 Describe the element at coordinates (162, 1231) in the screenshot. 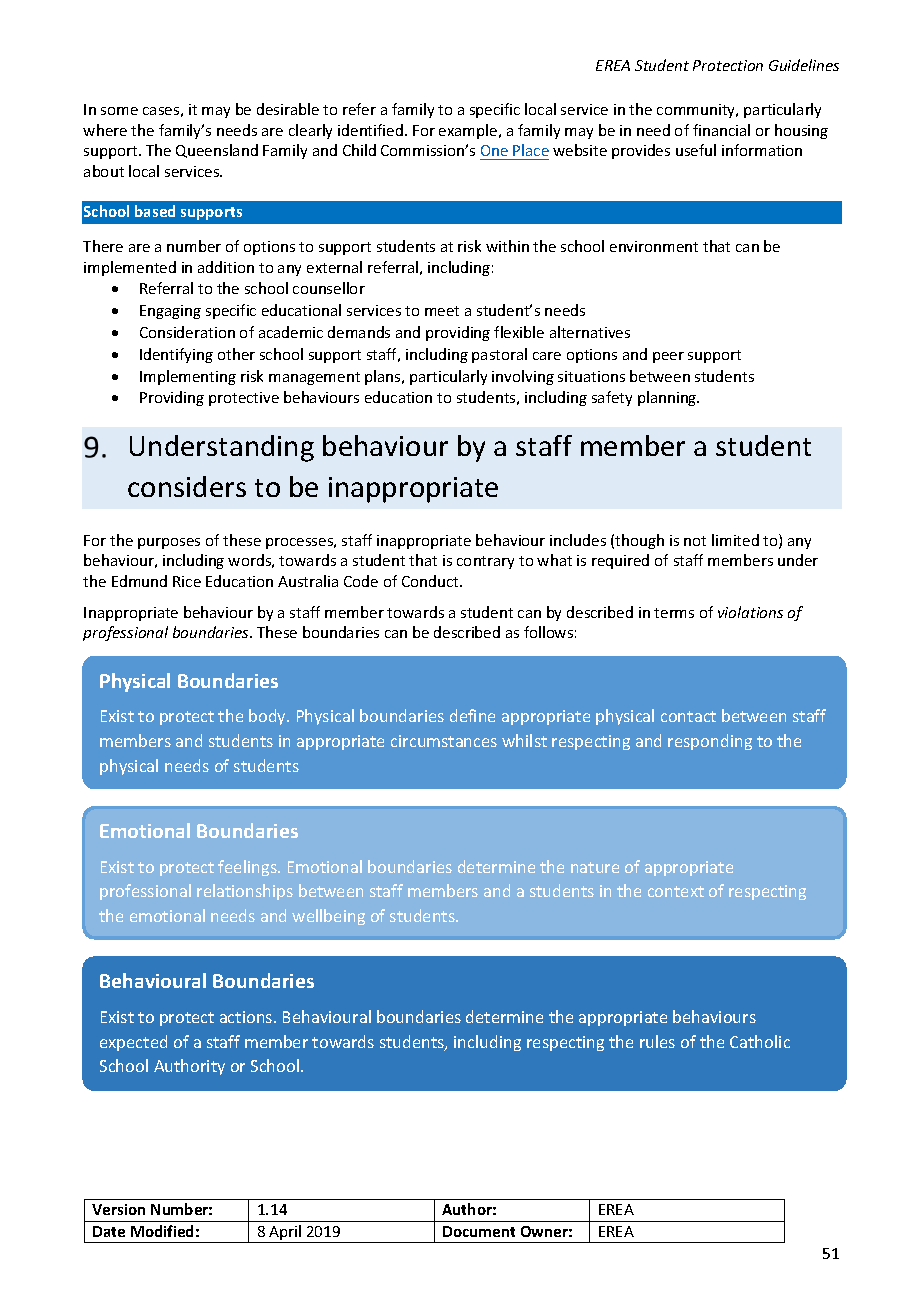

I see `Modified` at that location.
